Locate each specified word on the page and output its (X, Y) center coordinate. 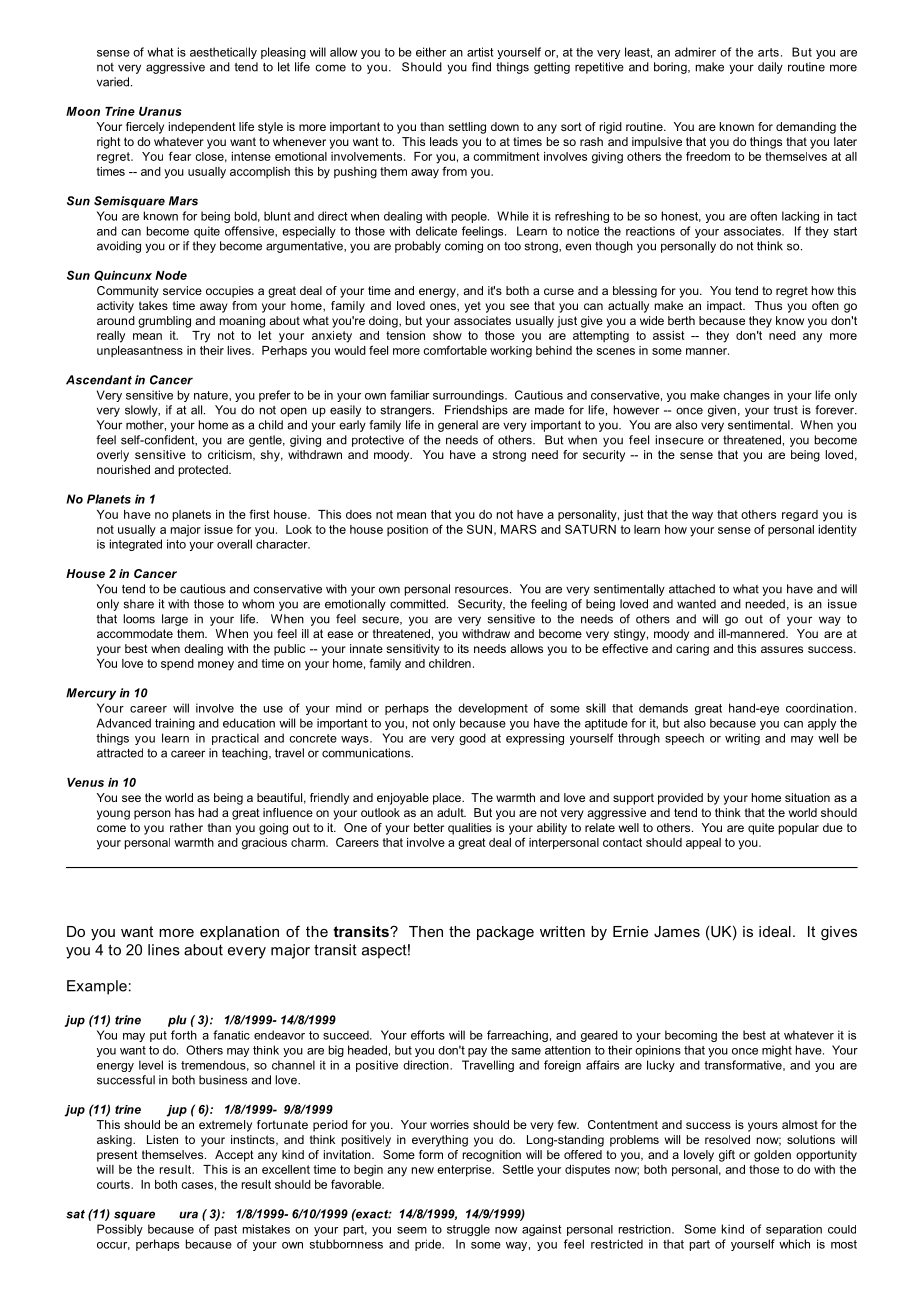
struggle (468, 1230)
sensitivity (413, 650)
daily (770, 68)
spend (177, 664)
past (226, 1230)
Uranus (160, 111)
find (481, 67)
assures (782, 649)
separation (794, 1230)
